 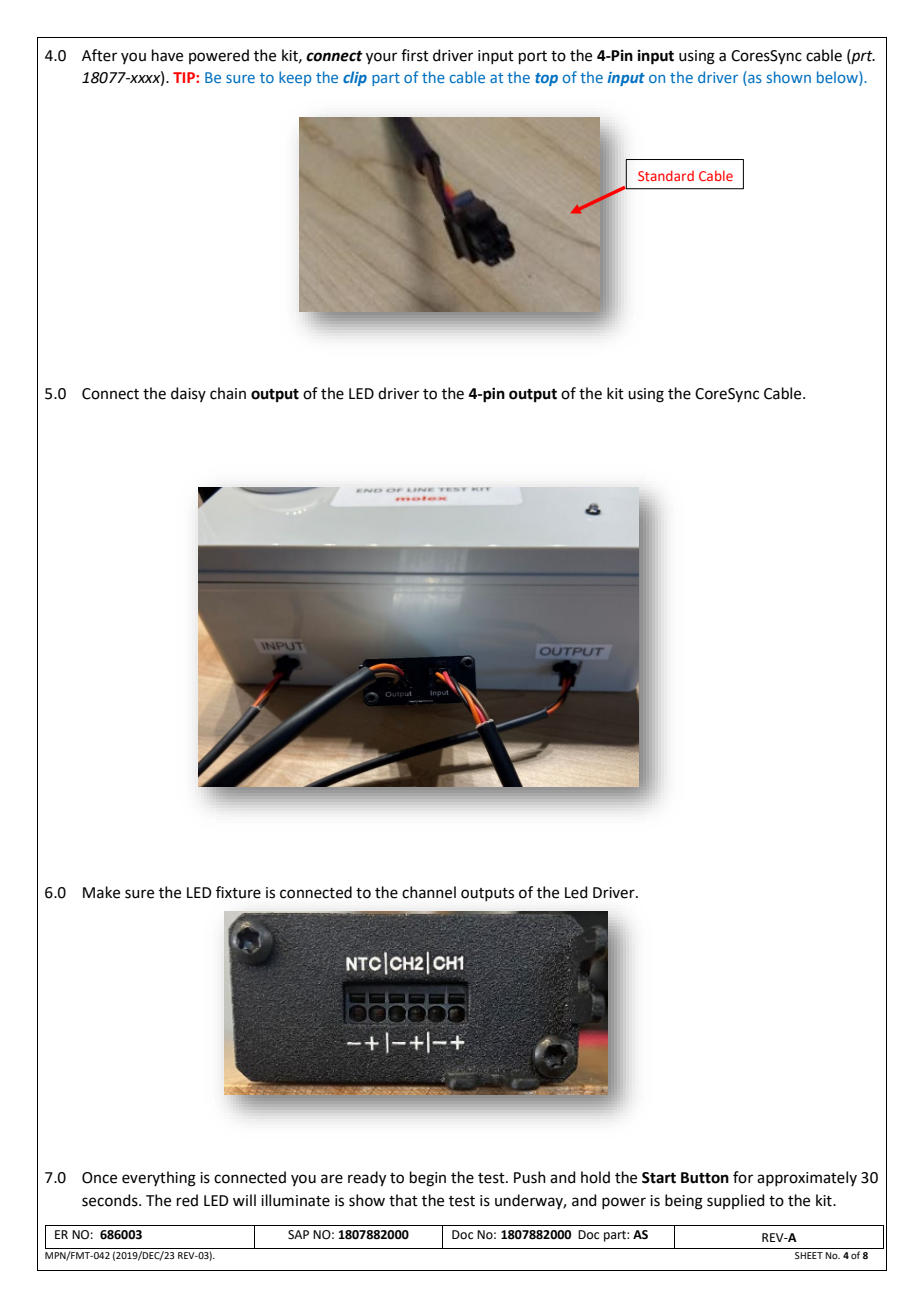 I want to click on everything, so click(x=159, y=1179).
